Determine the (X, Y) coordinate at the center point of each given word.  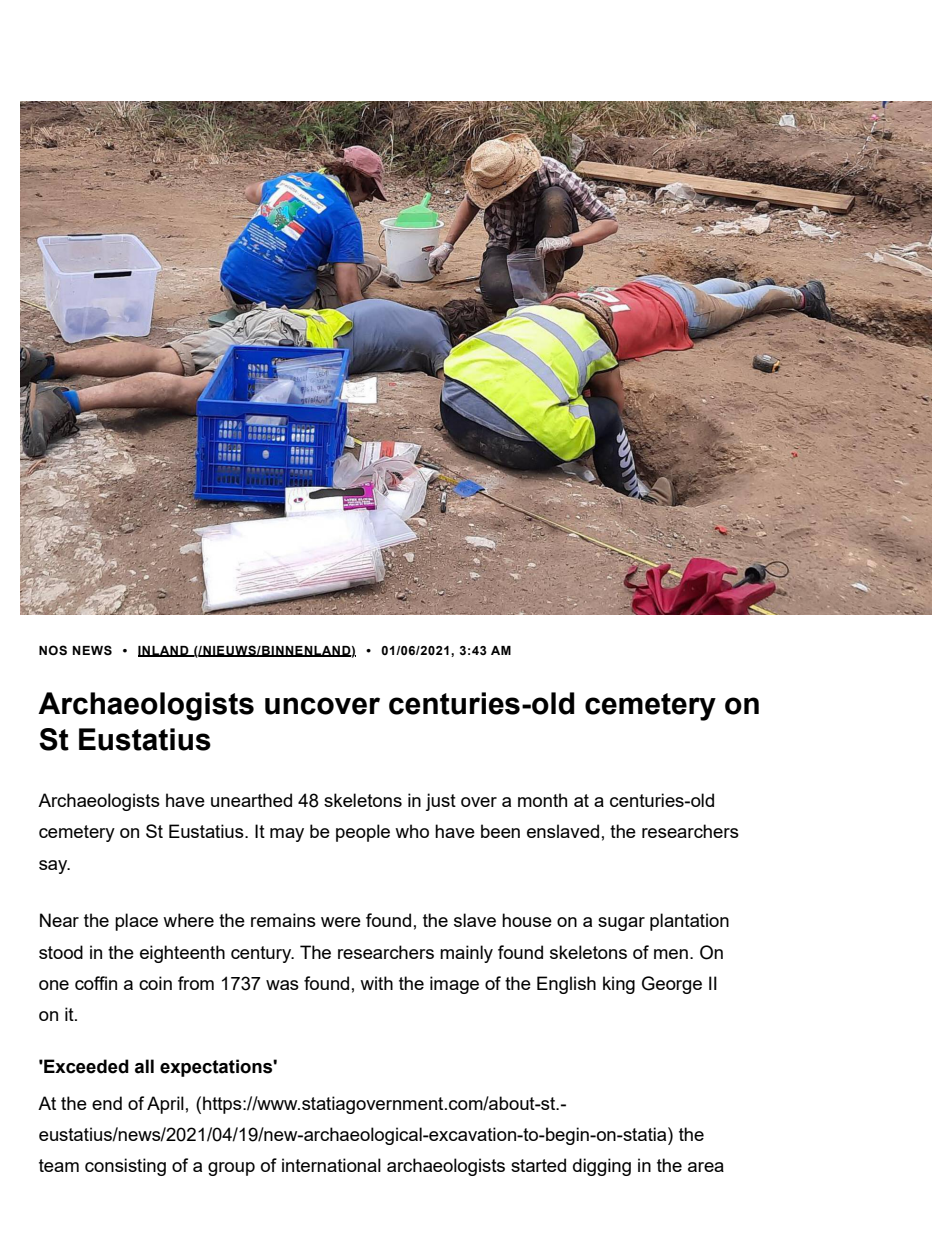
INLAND (164, 651)
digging (602, 1167)
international (331, 1165)
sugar (621, 924)
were (341, 922)
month (542, 800)
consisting (125, 1167)
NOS (53, 650)
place (136, 922)
